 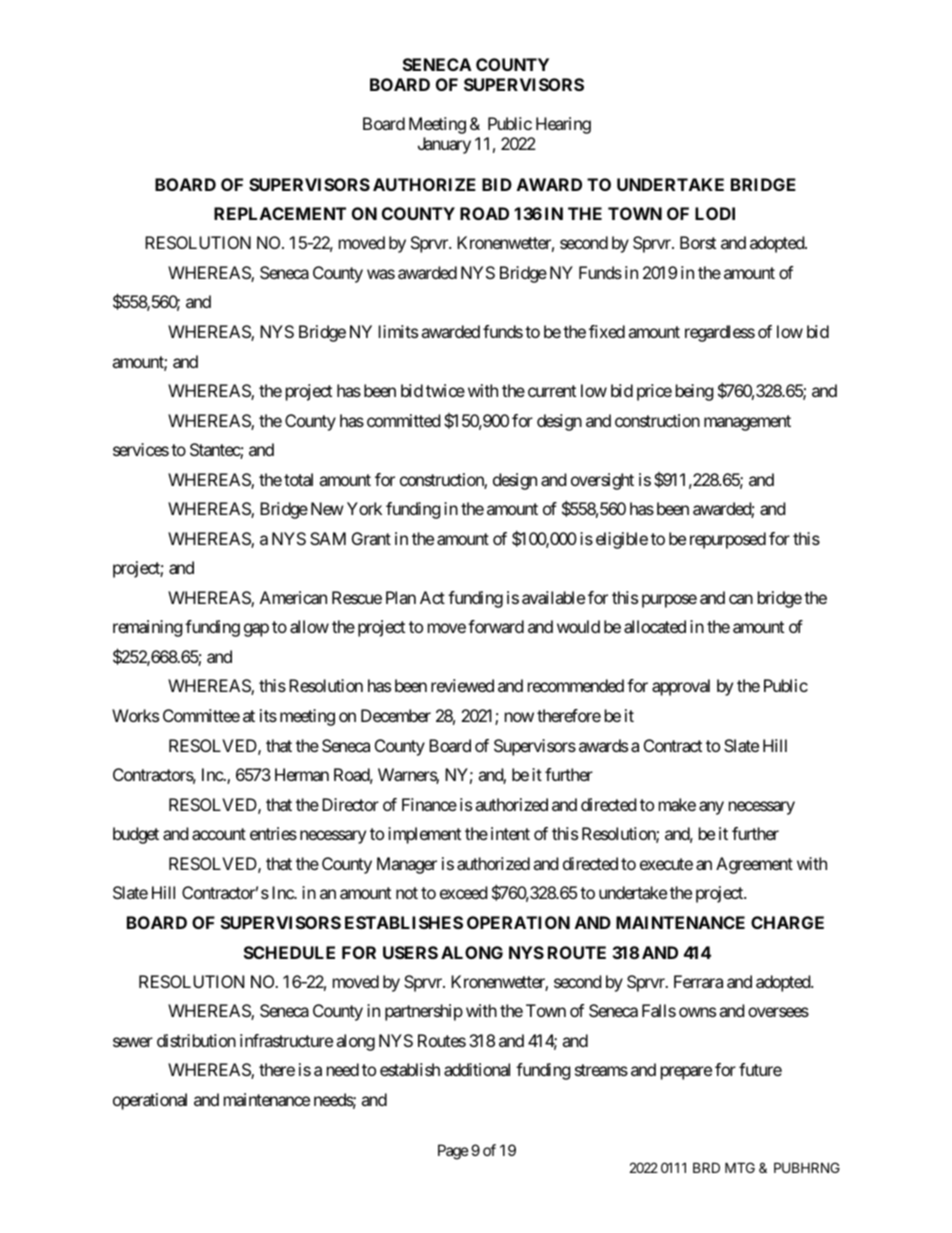 I want to click on gap, so click(x=256, y=630).
